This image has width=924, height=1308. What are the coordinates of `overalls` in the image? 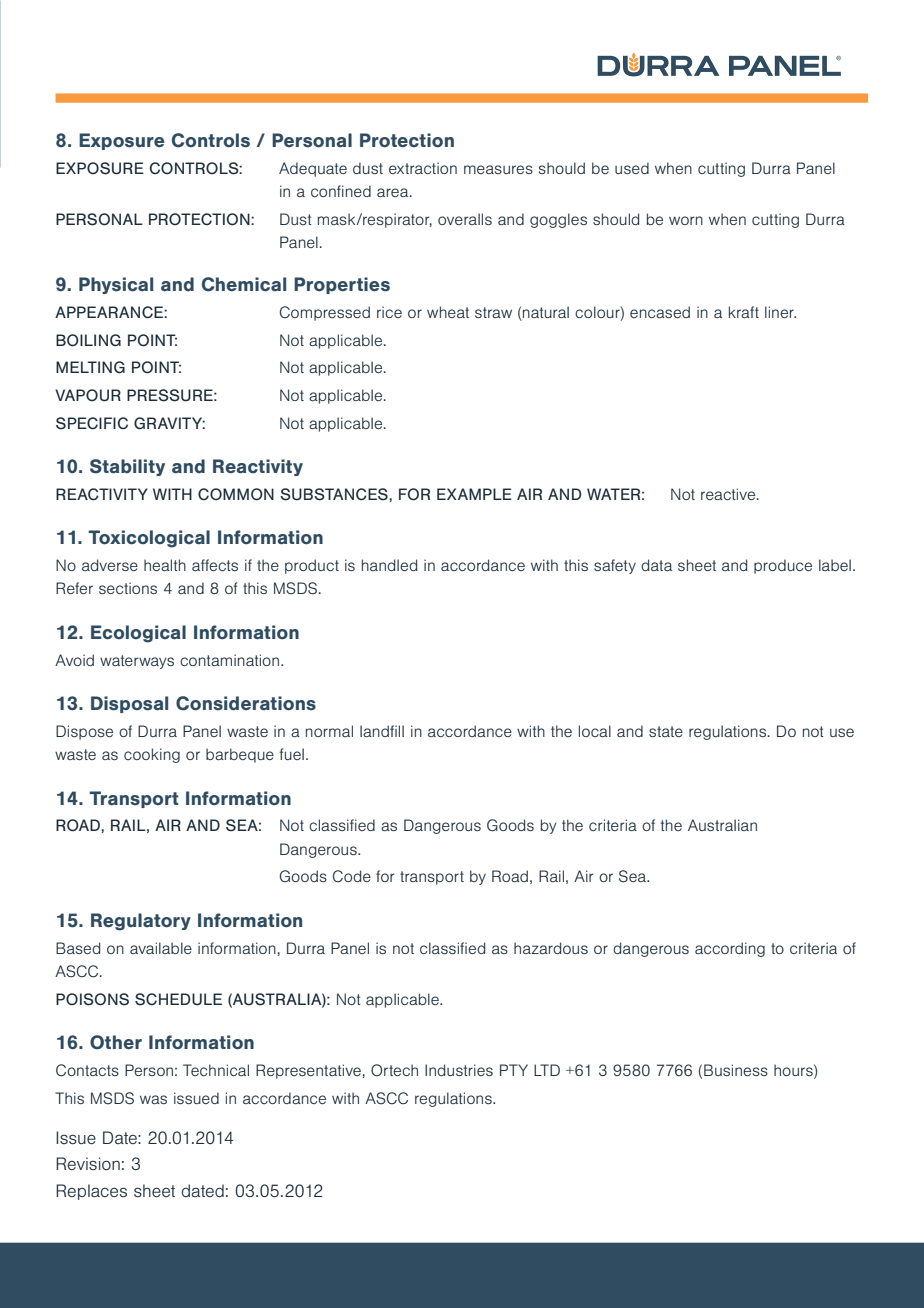 It's located at (465, 219).
